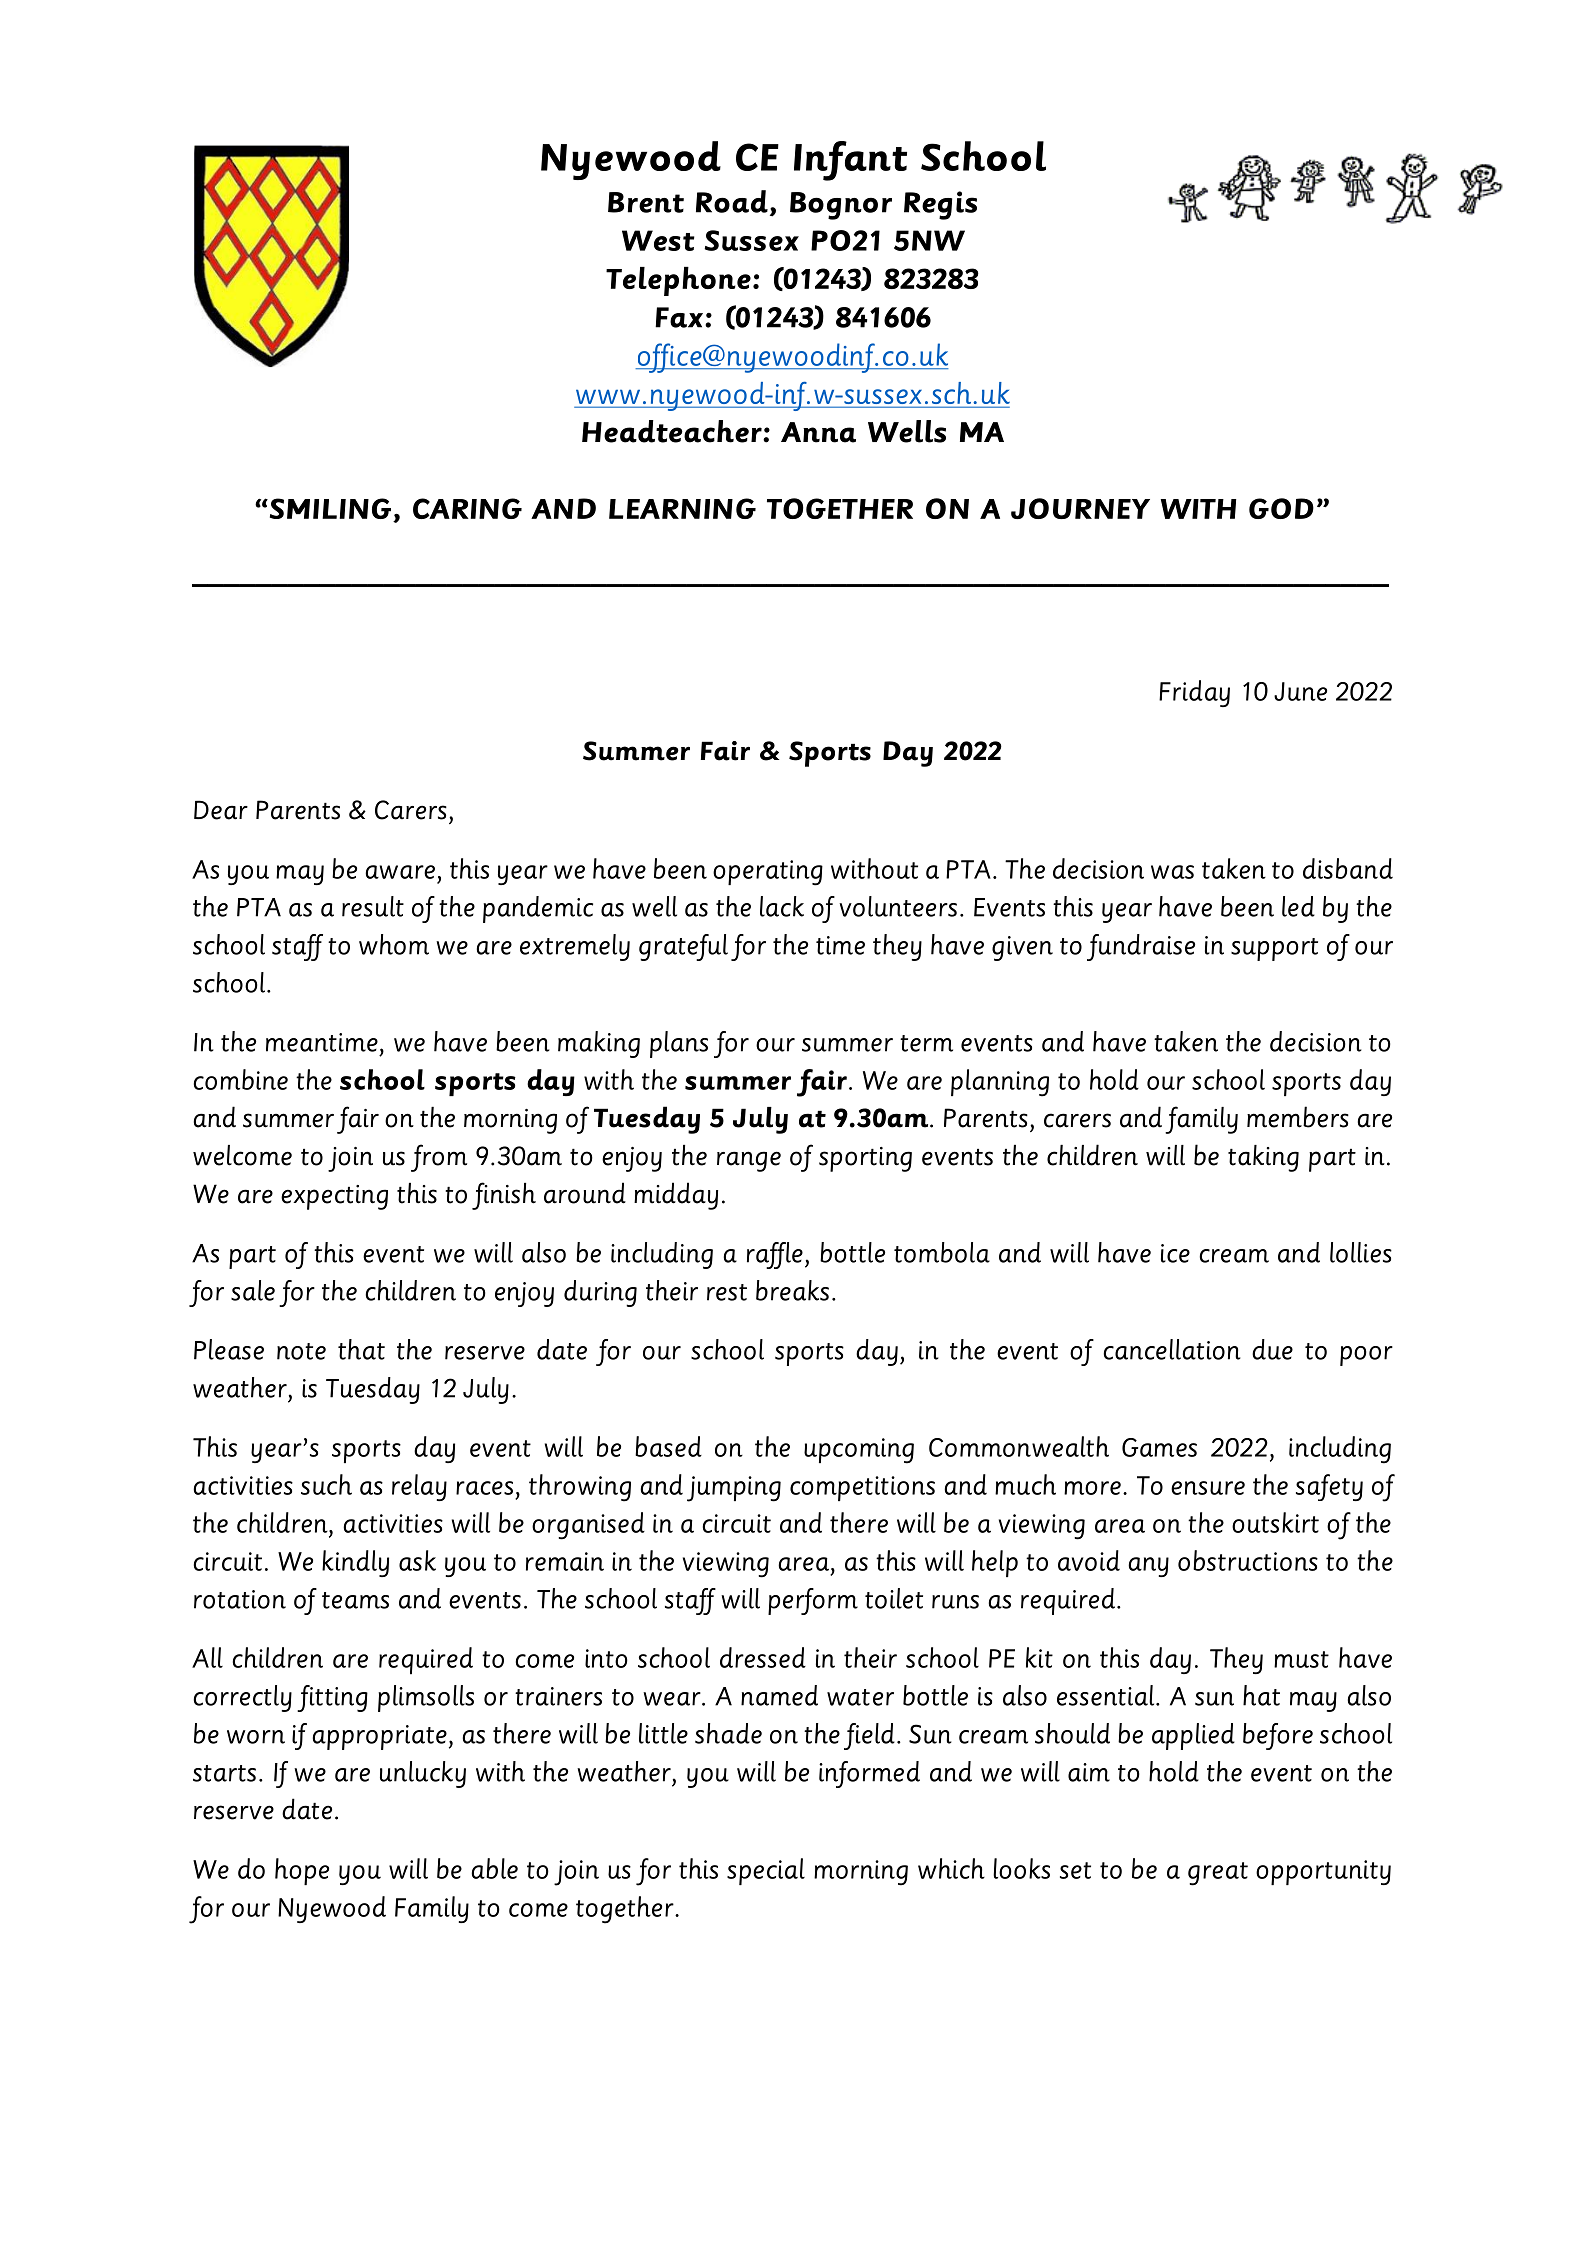 The width and height of the page is (1584, 2241). Describe the element at coordinates (732, 201) in the page. I see `Road` at that location.
